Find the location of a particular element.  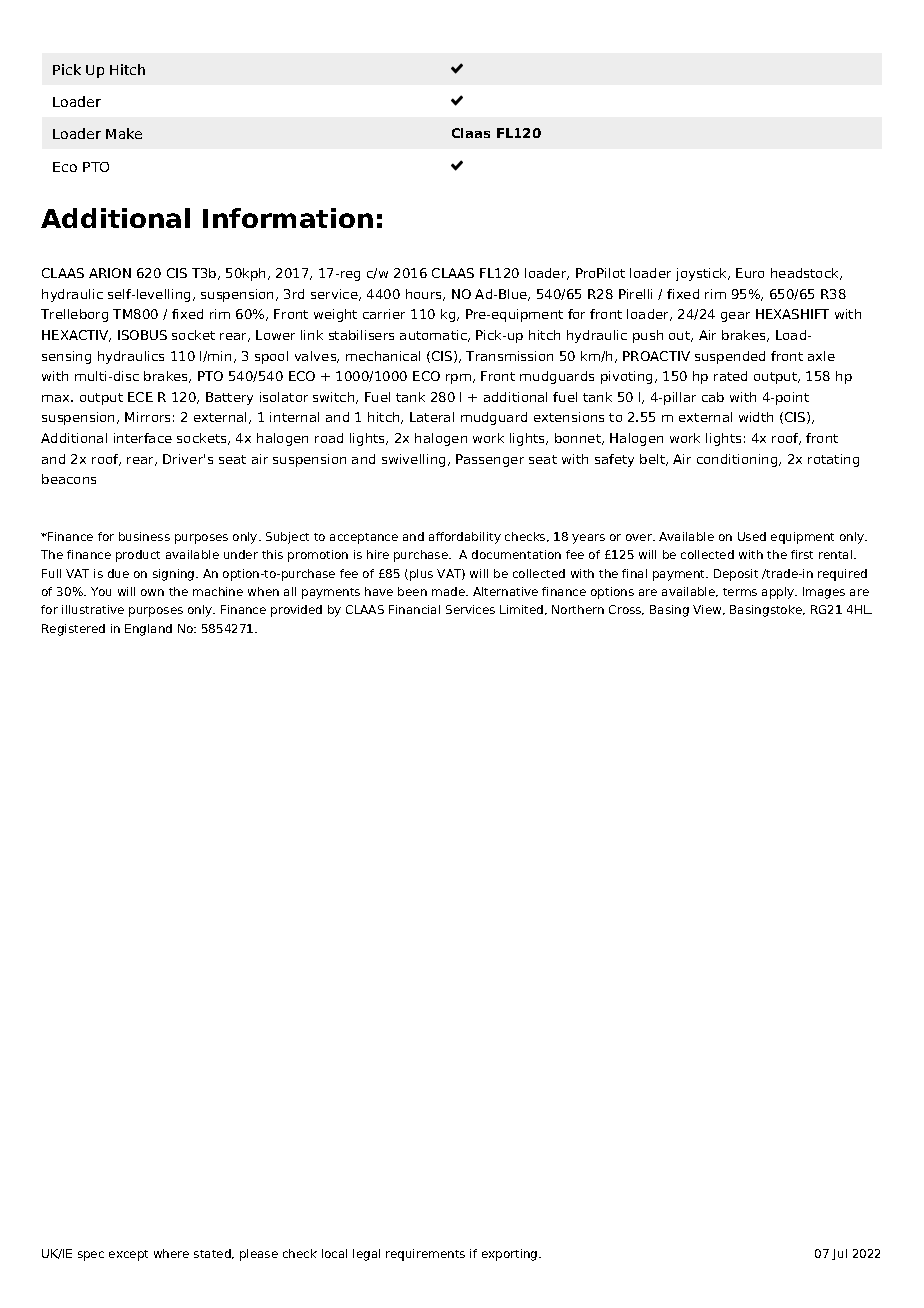

requirements is located at coordinates (425, 1255).
